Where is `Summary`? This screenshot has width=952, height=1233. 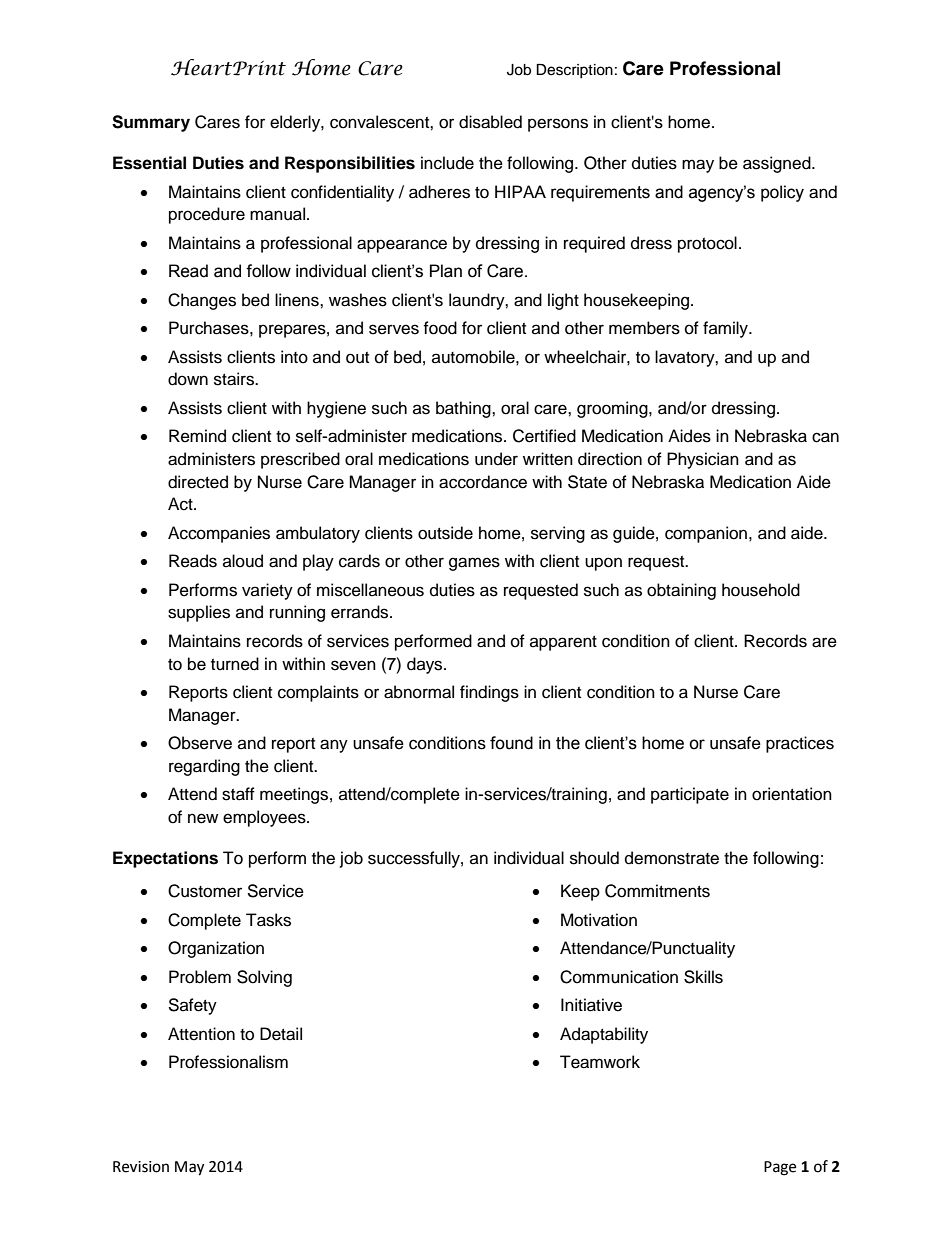 Summary is located at coordinates (151, 123).
